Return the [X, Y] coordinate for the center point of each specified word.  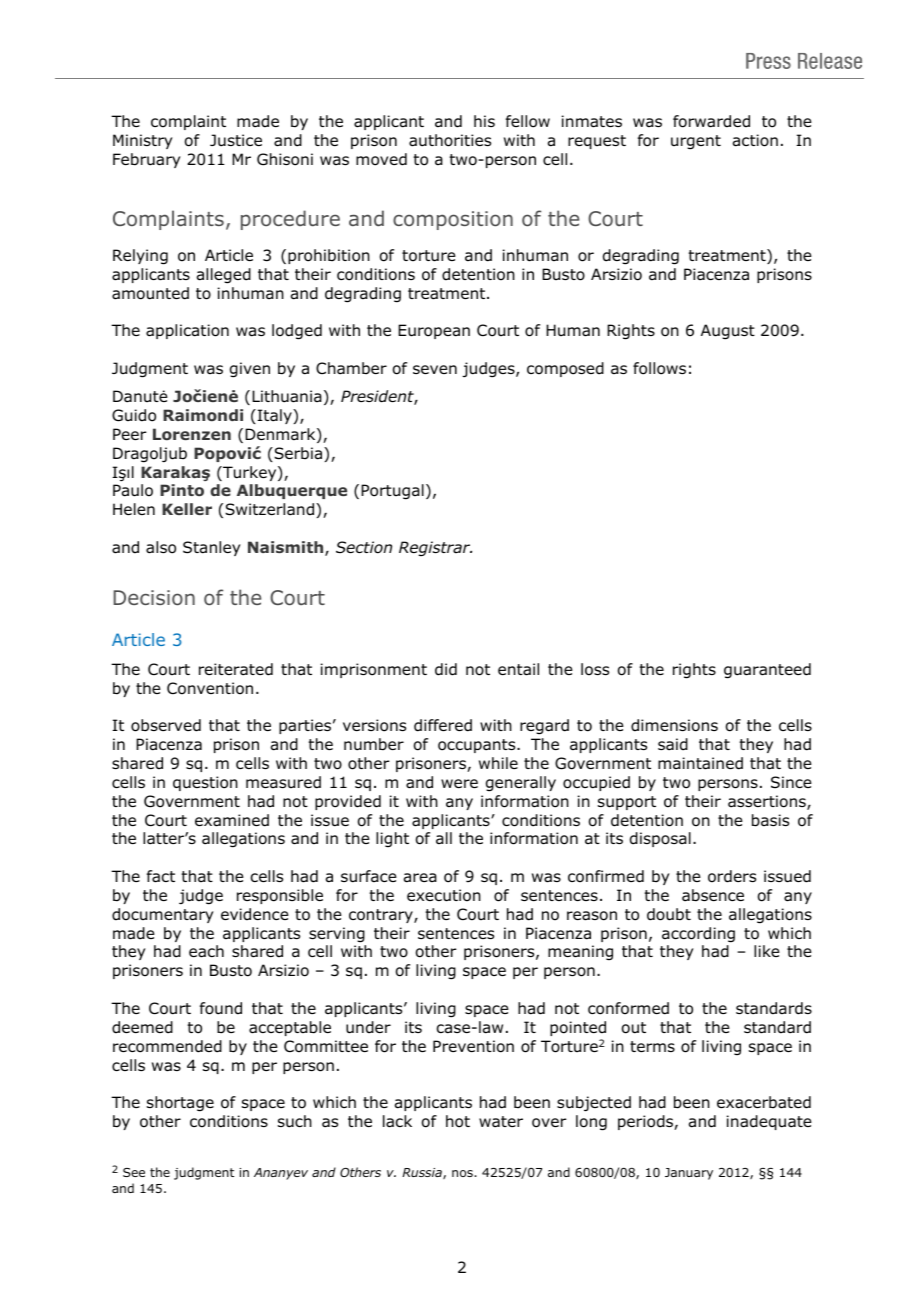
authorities [450, 140]
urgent [696, 142]
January [689, 1174]
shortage [180, 1104]
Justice [236, 140]
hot [458, 1121]
